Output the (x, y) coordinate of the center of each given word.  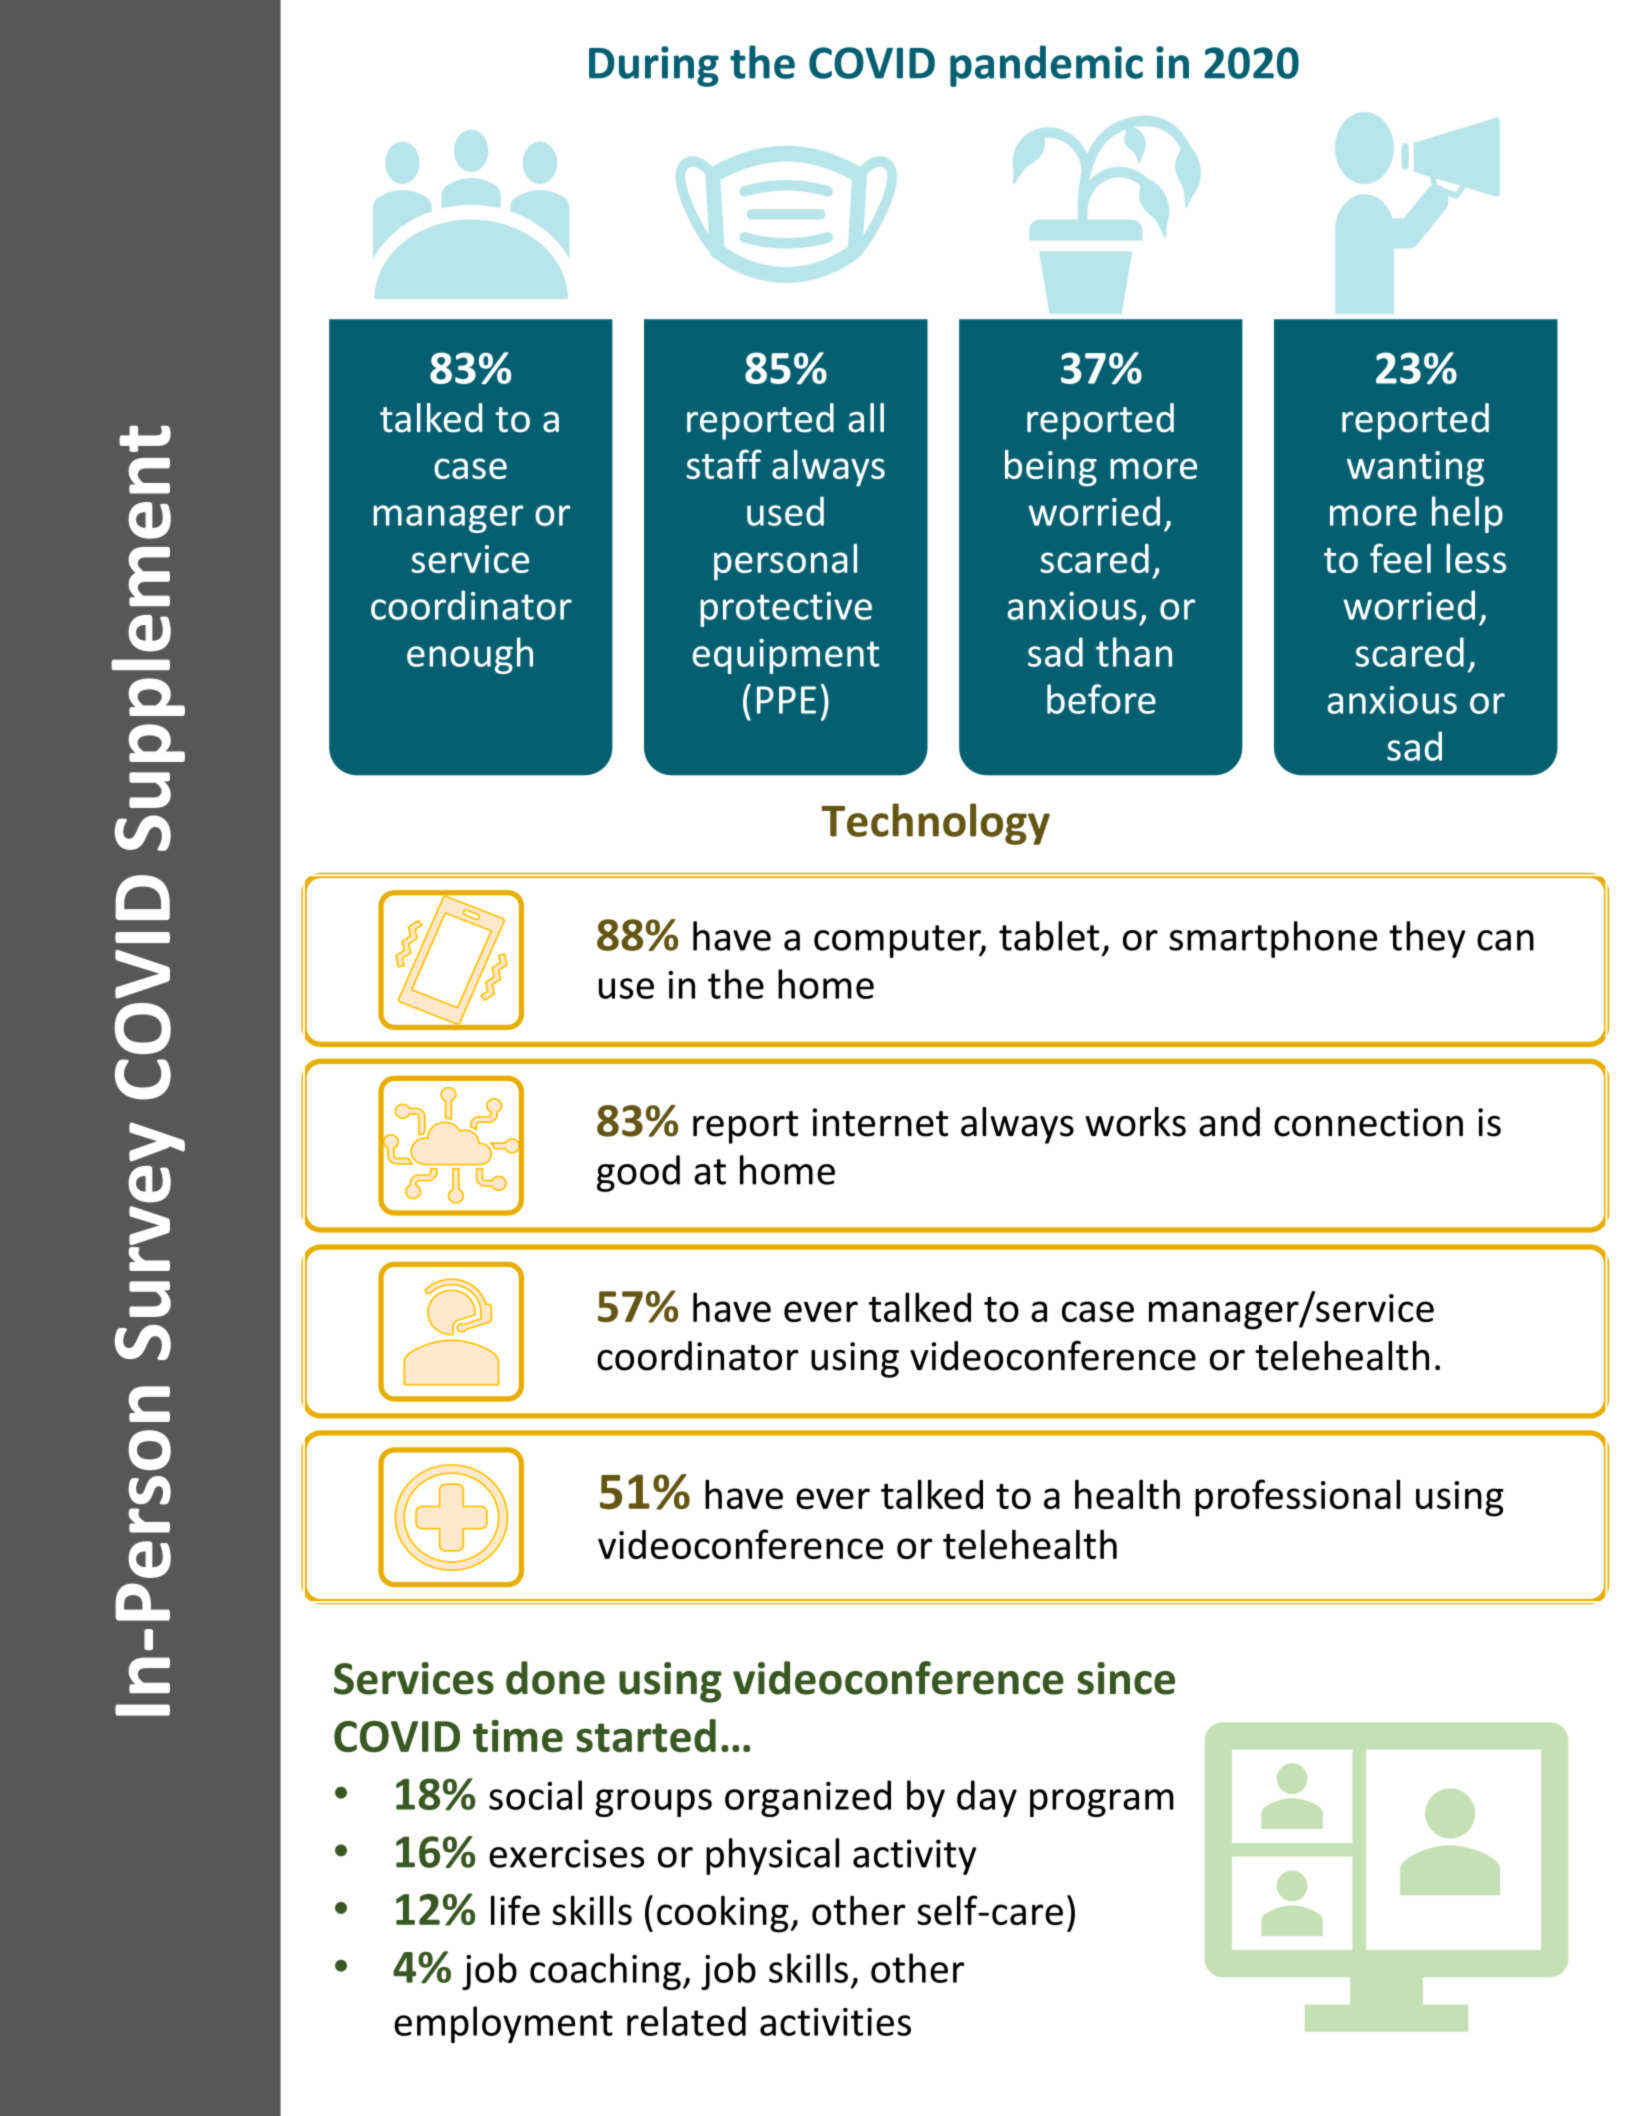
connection (1368, 1122)
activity (915, 1857)
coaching (605, 1971)
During (654, 66)
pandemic (1046, 66)
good (638, 1173)
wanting (1415, 469)
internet (880, 1122)
